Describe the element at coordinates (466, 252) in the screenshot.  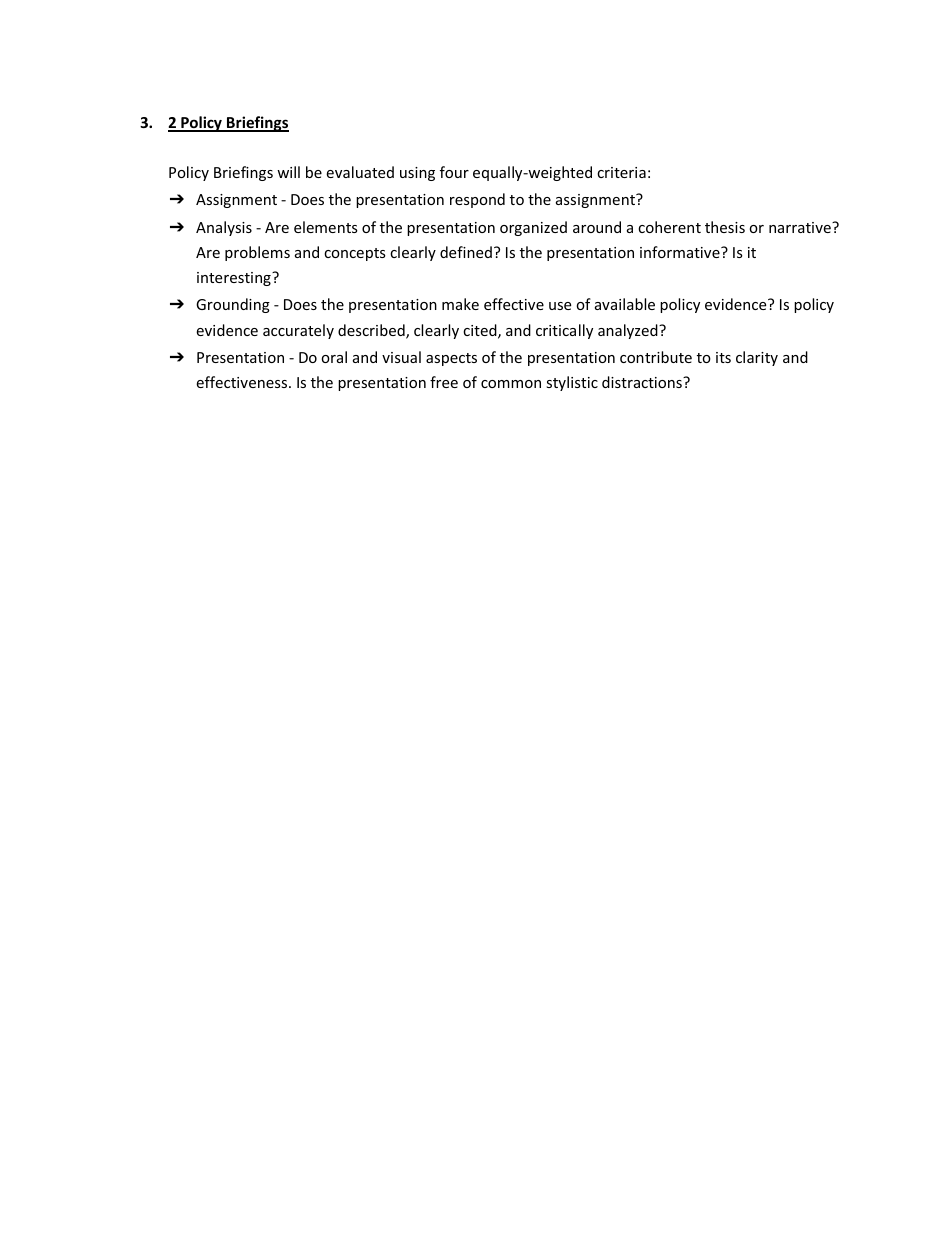
I see `defined` at that location.
